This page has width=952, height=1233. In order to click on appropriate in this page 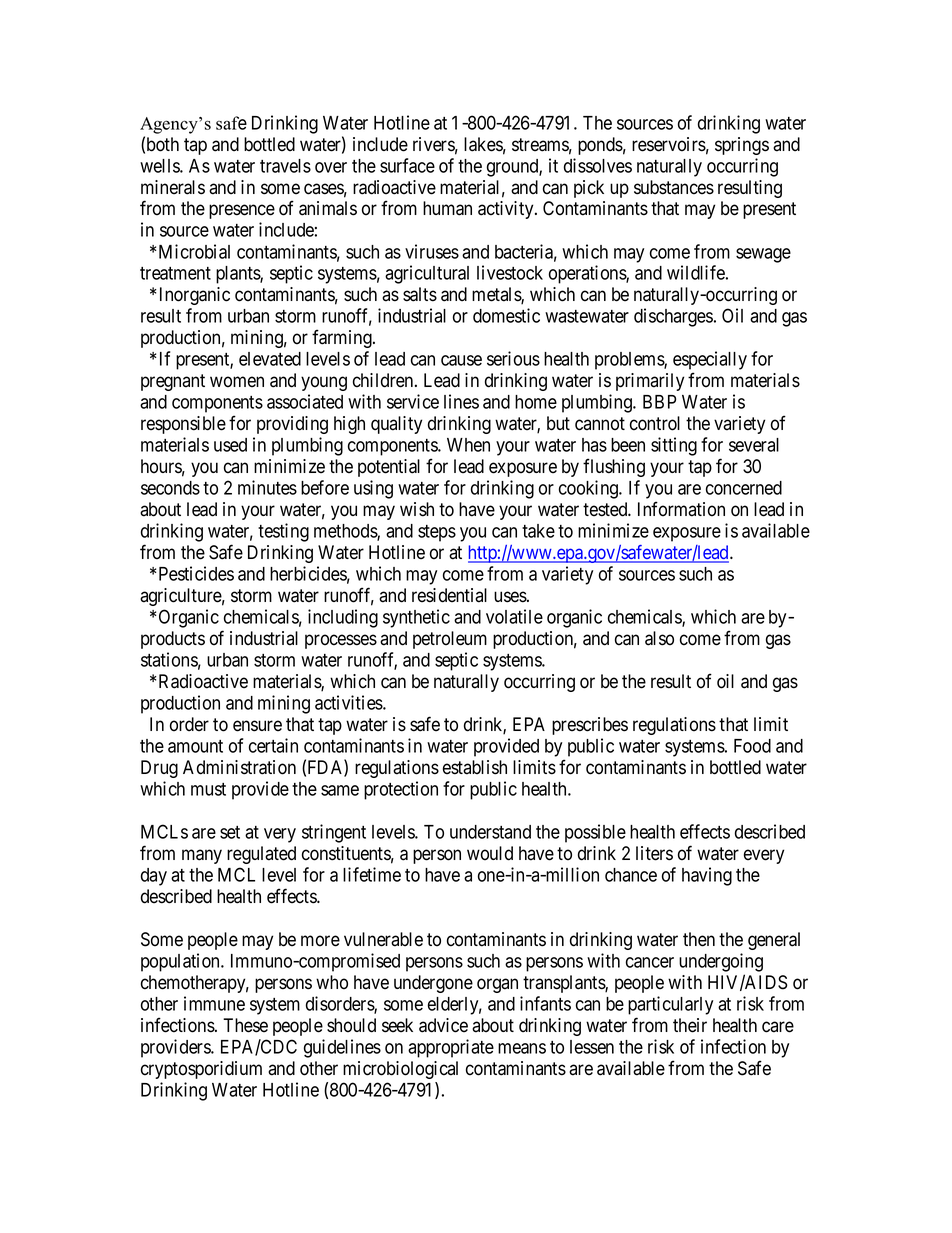, I will do `click(451, 1048)`.
